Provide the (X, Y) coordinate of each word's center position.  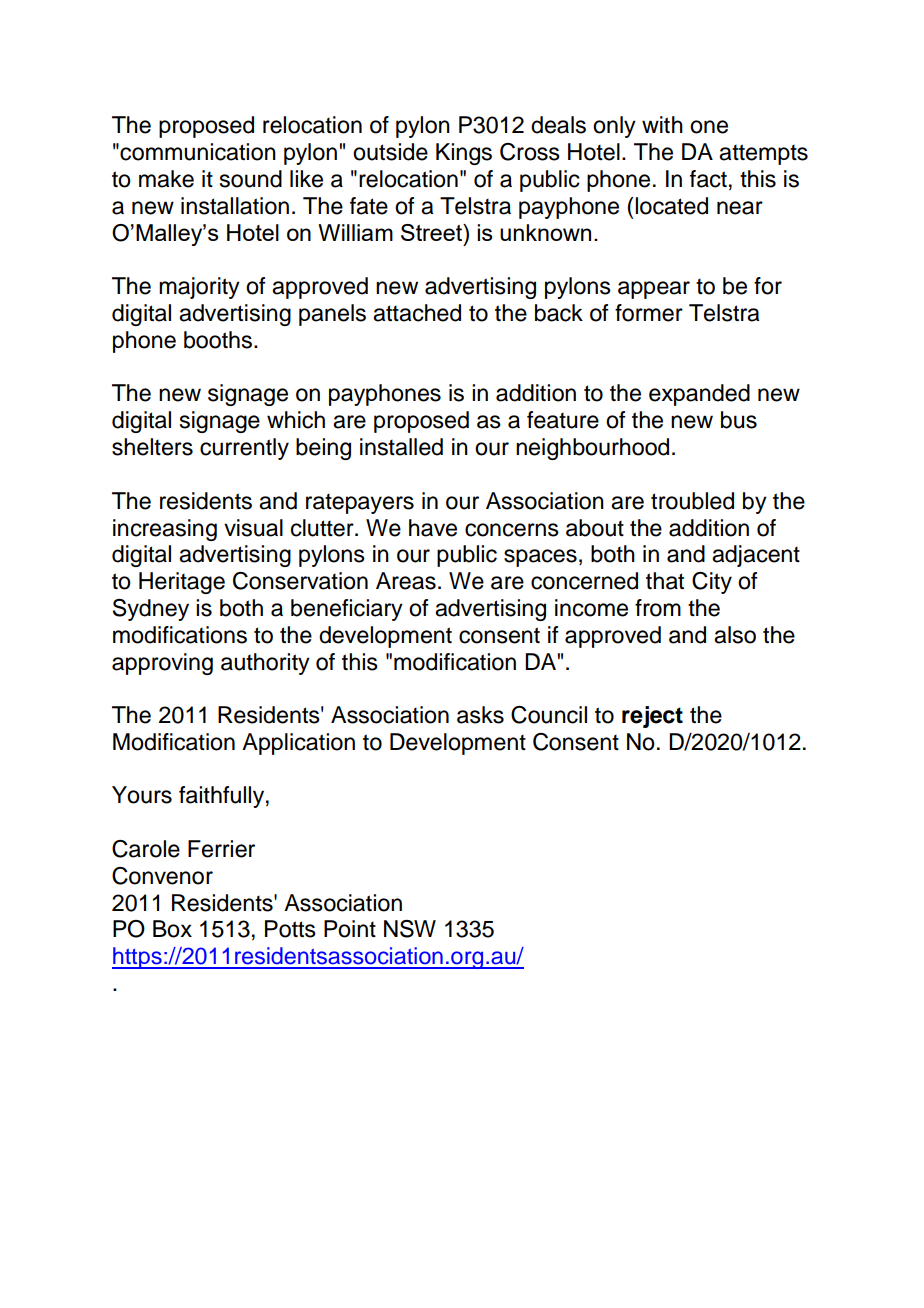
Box (172, 929)
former (649, 313)
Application (298, 744)
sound (251, 179)
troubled (692, 501)
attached (417, 313)
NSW (410, 929)
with (662, 124)
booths (219, 340)
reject (652, 717)
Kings (464, 154)
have (433, 528)
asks (480, 715)
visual (253, 528)
